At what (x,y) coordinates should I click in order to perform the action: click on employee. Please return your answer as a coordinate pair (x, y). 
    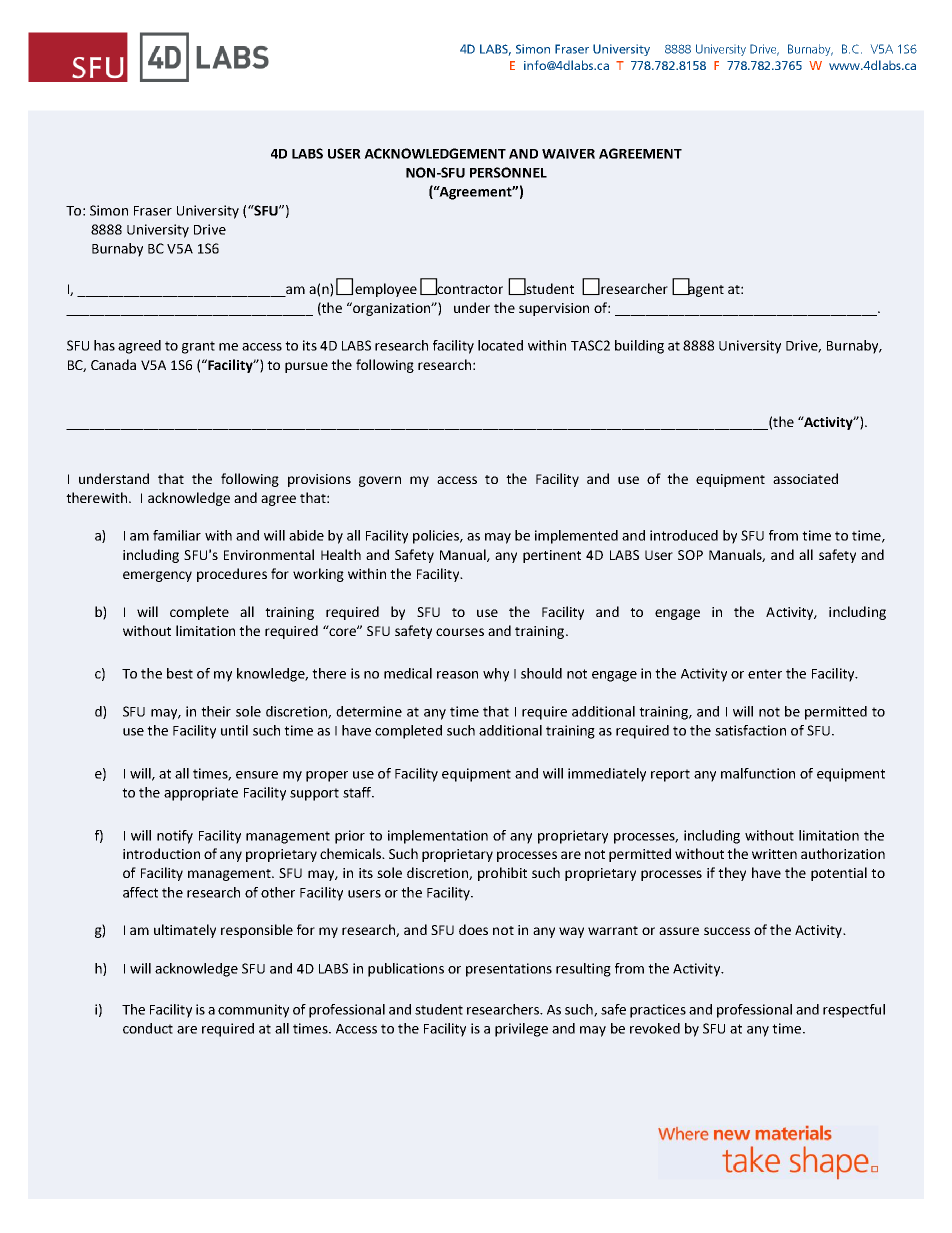
    Looking at the image, I should click on (386, 290).
